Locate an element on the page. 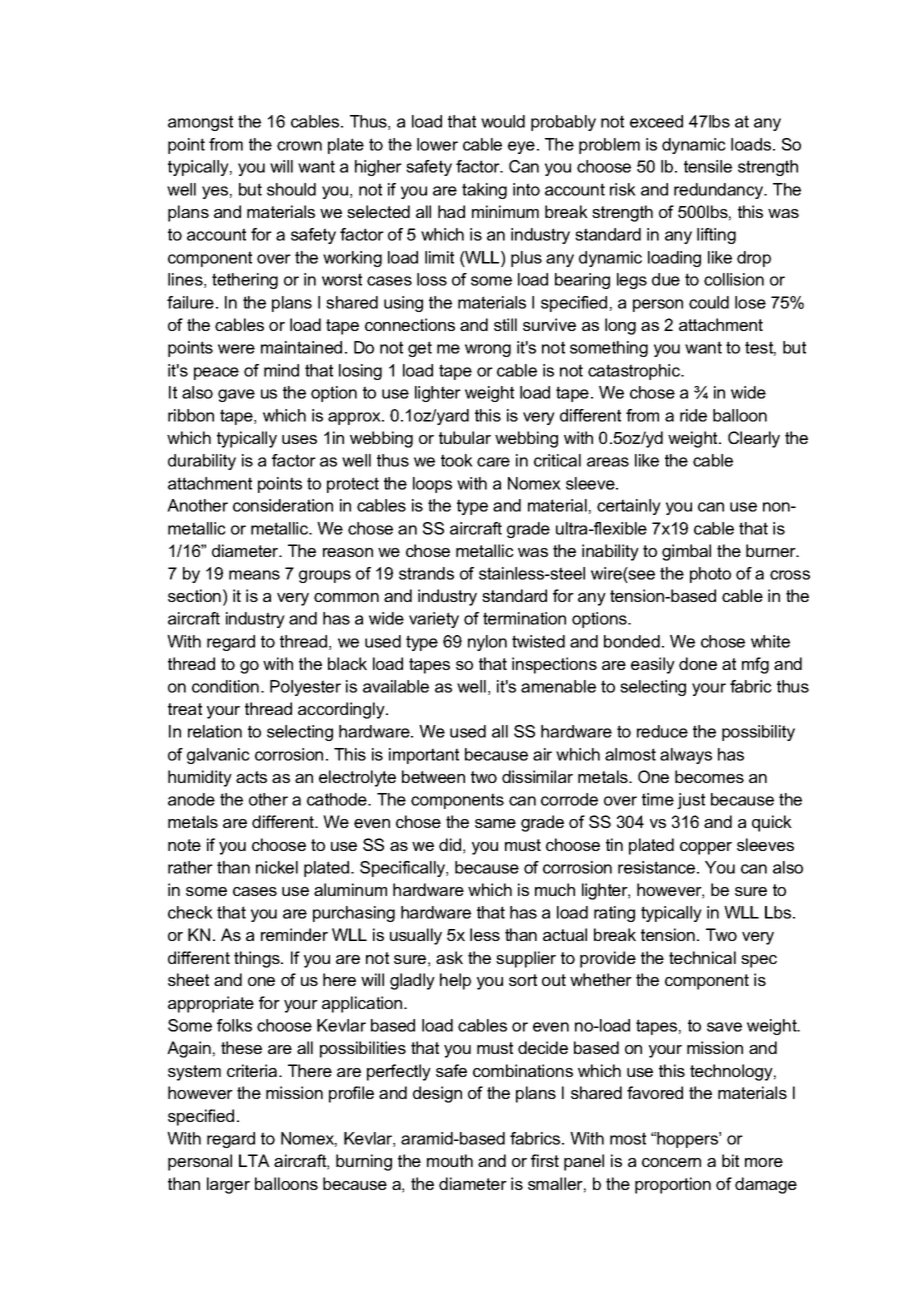  acts is located at coordinates (251, 777).
